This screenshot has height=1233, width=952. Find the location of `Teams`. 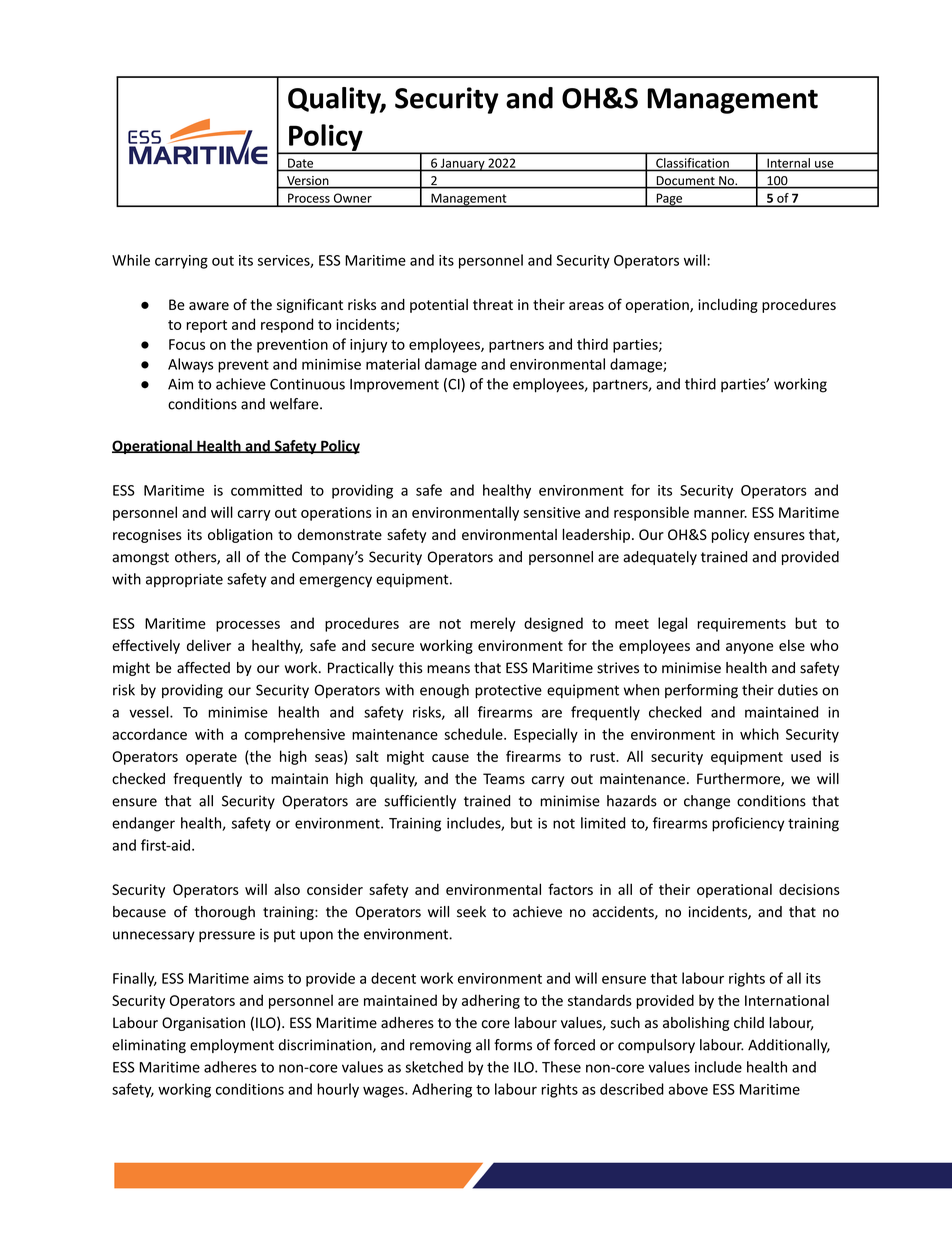

Teams is located at coordinates (504, 779).
